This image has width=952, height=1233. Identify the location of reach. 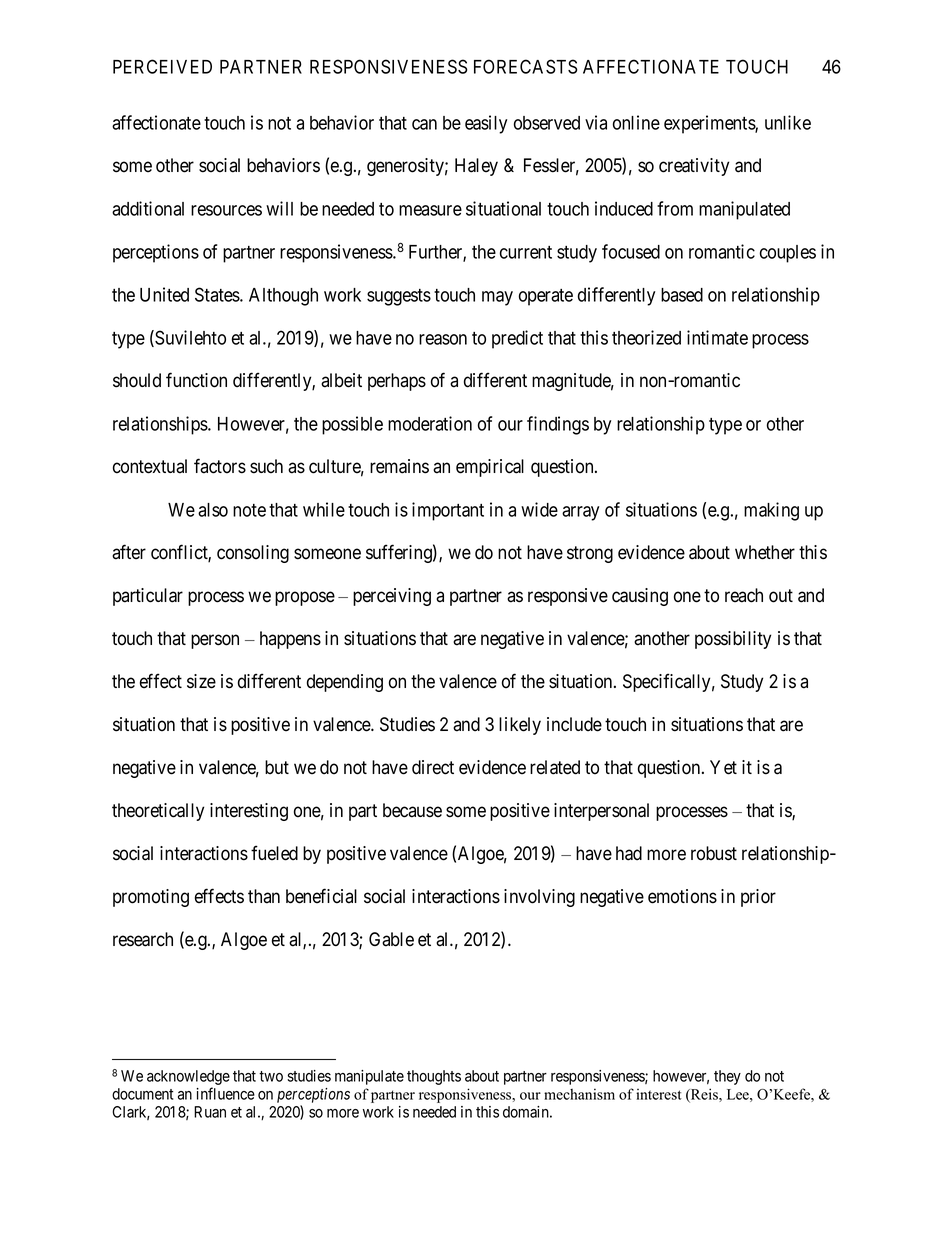
(744, 595).
